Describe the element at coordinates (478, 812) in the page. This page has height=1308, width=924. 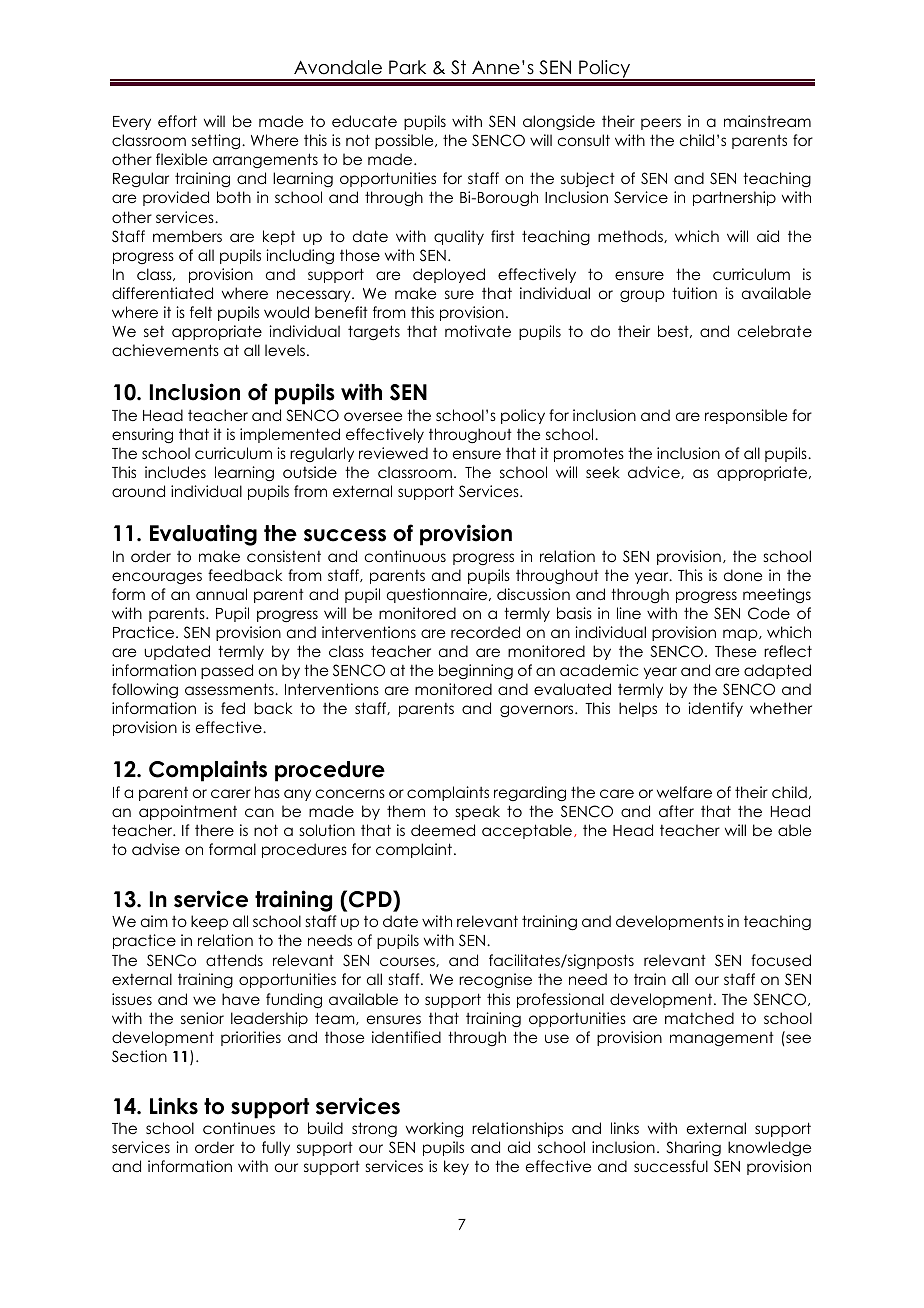
I see `speak` at that location.
